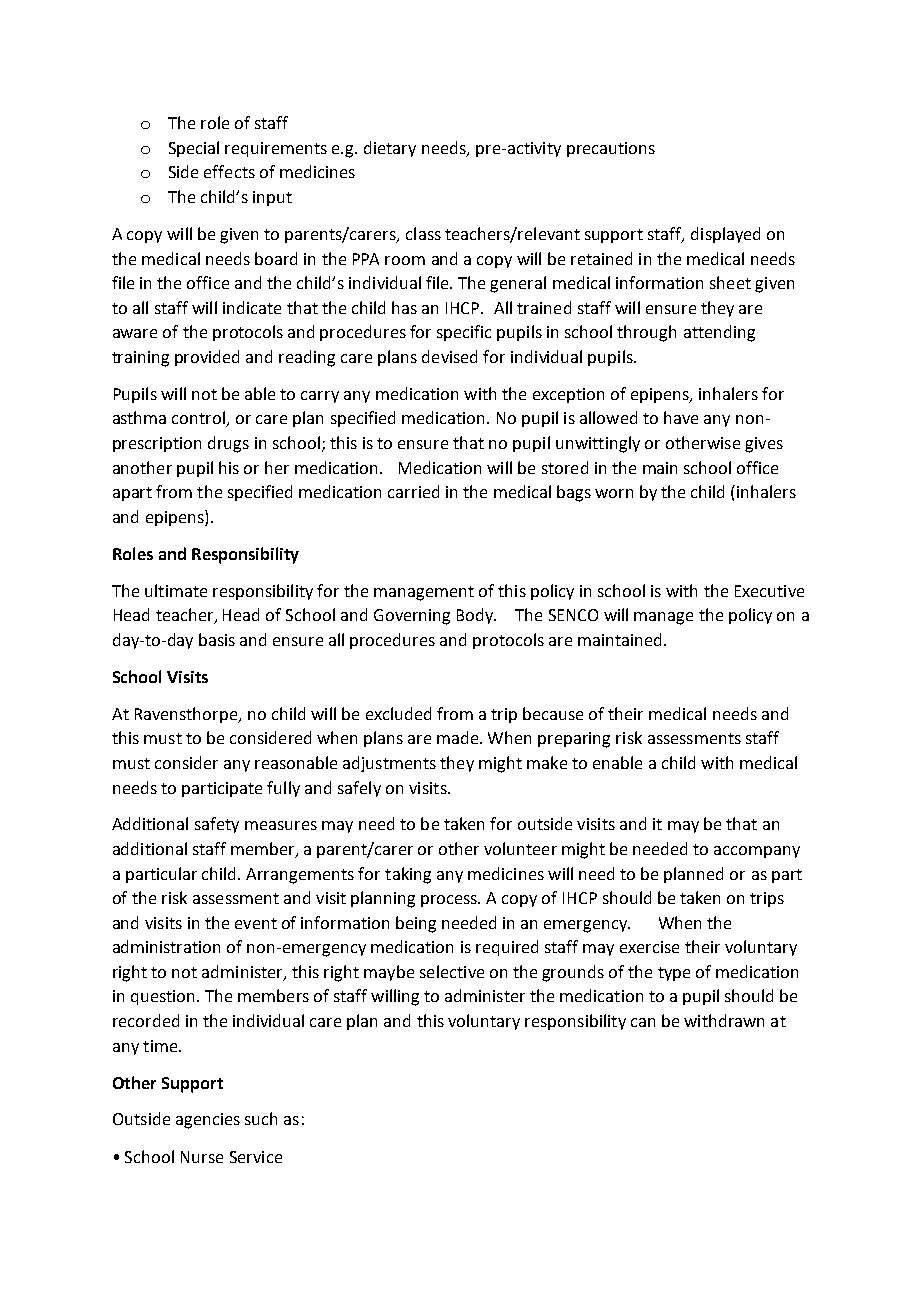  What do you see at coordinates (725, 235) in the document?
I see `displayed` at bounding box center [725, 235].
